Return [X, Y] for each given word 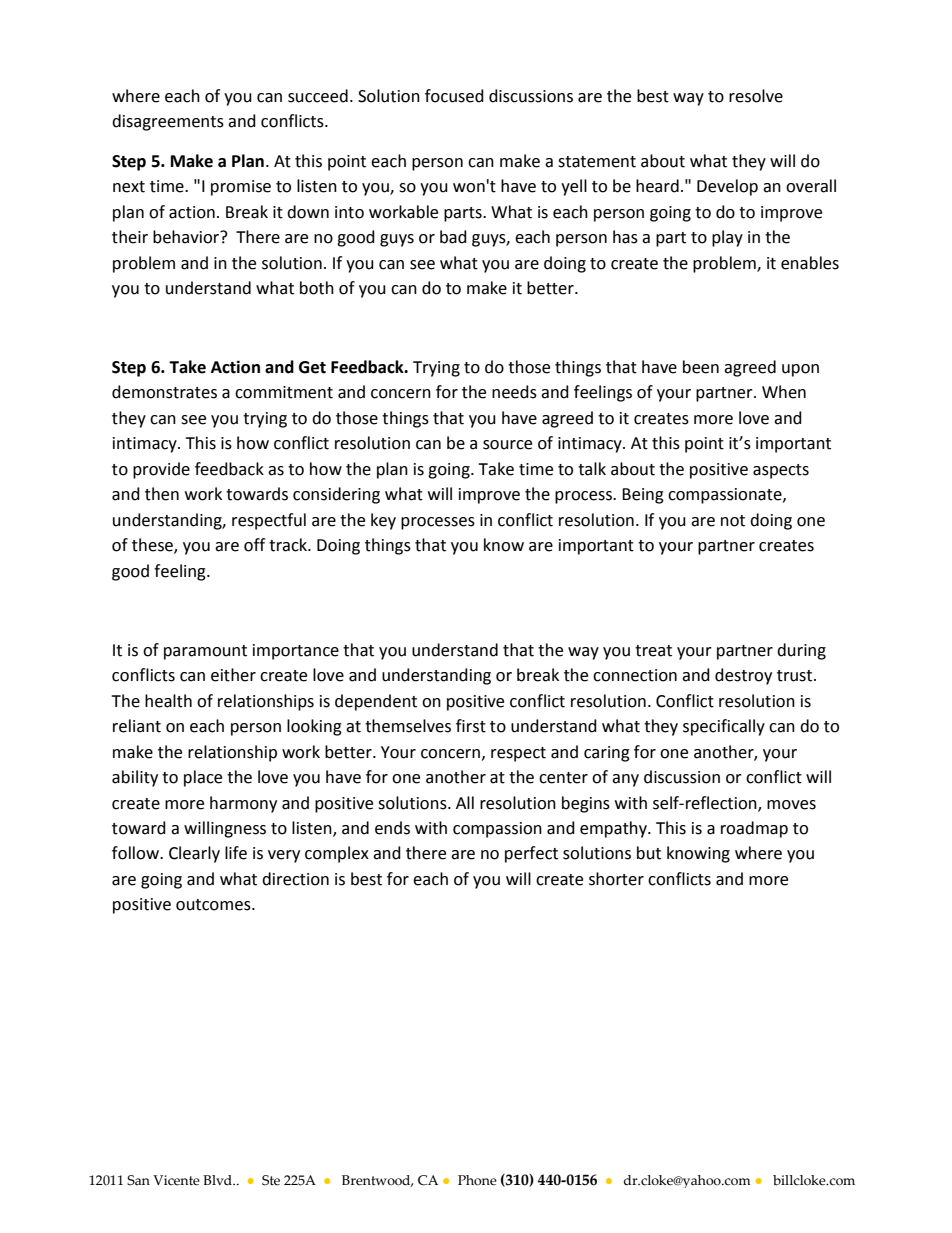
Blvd [219, 1180]
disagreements [168, 122]
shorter [616, 879]
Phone [477, 1180]
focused [454, 96]
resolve [756, 96]
